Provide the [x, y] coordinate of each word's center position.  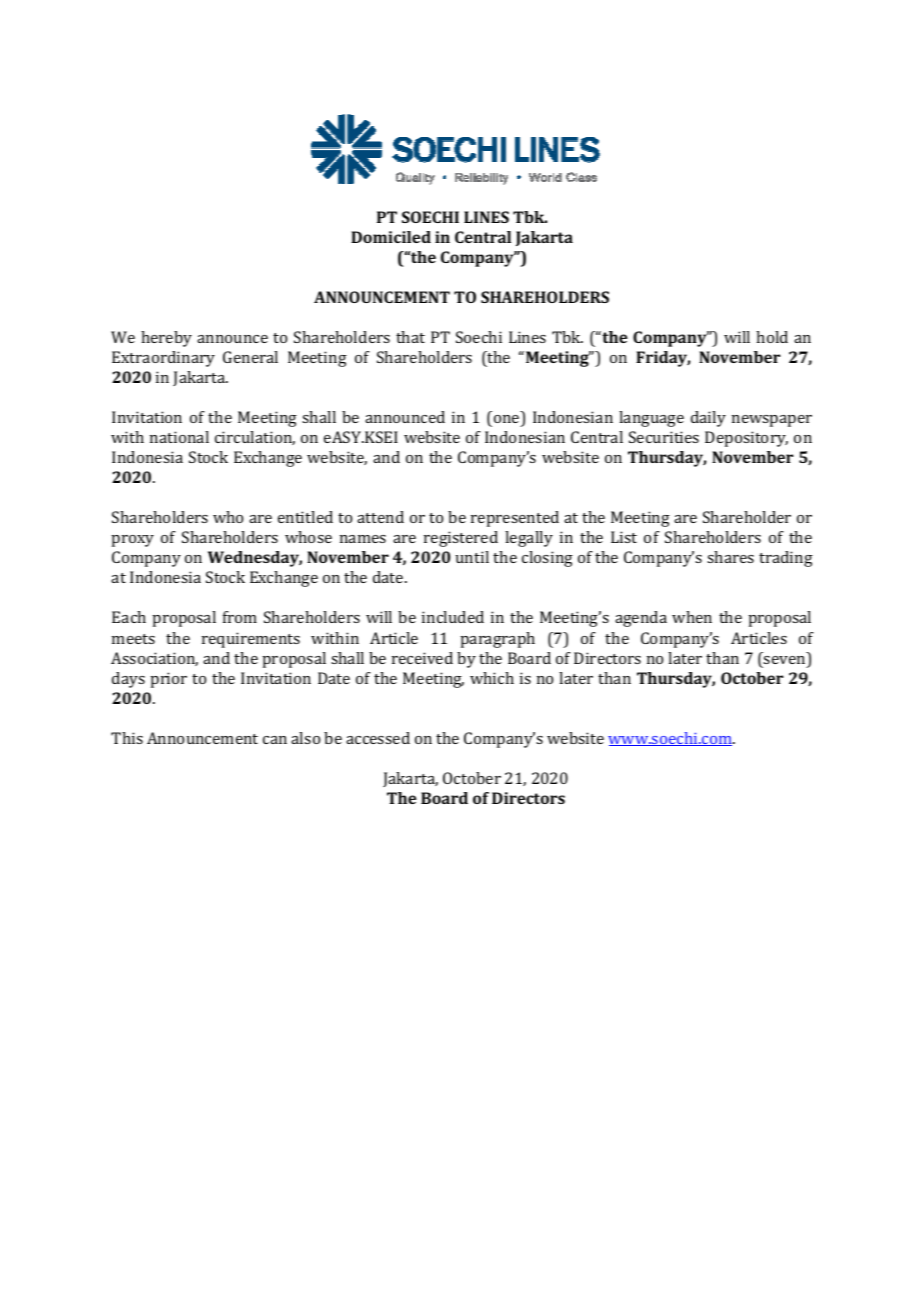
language [651, 419]
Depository [746, 439]
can [275, 740]
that [410, 337]
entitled [305, 517]
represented [515, 519]
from [240, 617]
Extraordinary [163, 359]
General [250, 357]
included [453, 617]
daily [708, 419]
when [692, 617]
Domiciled [391, 237]
